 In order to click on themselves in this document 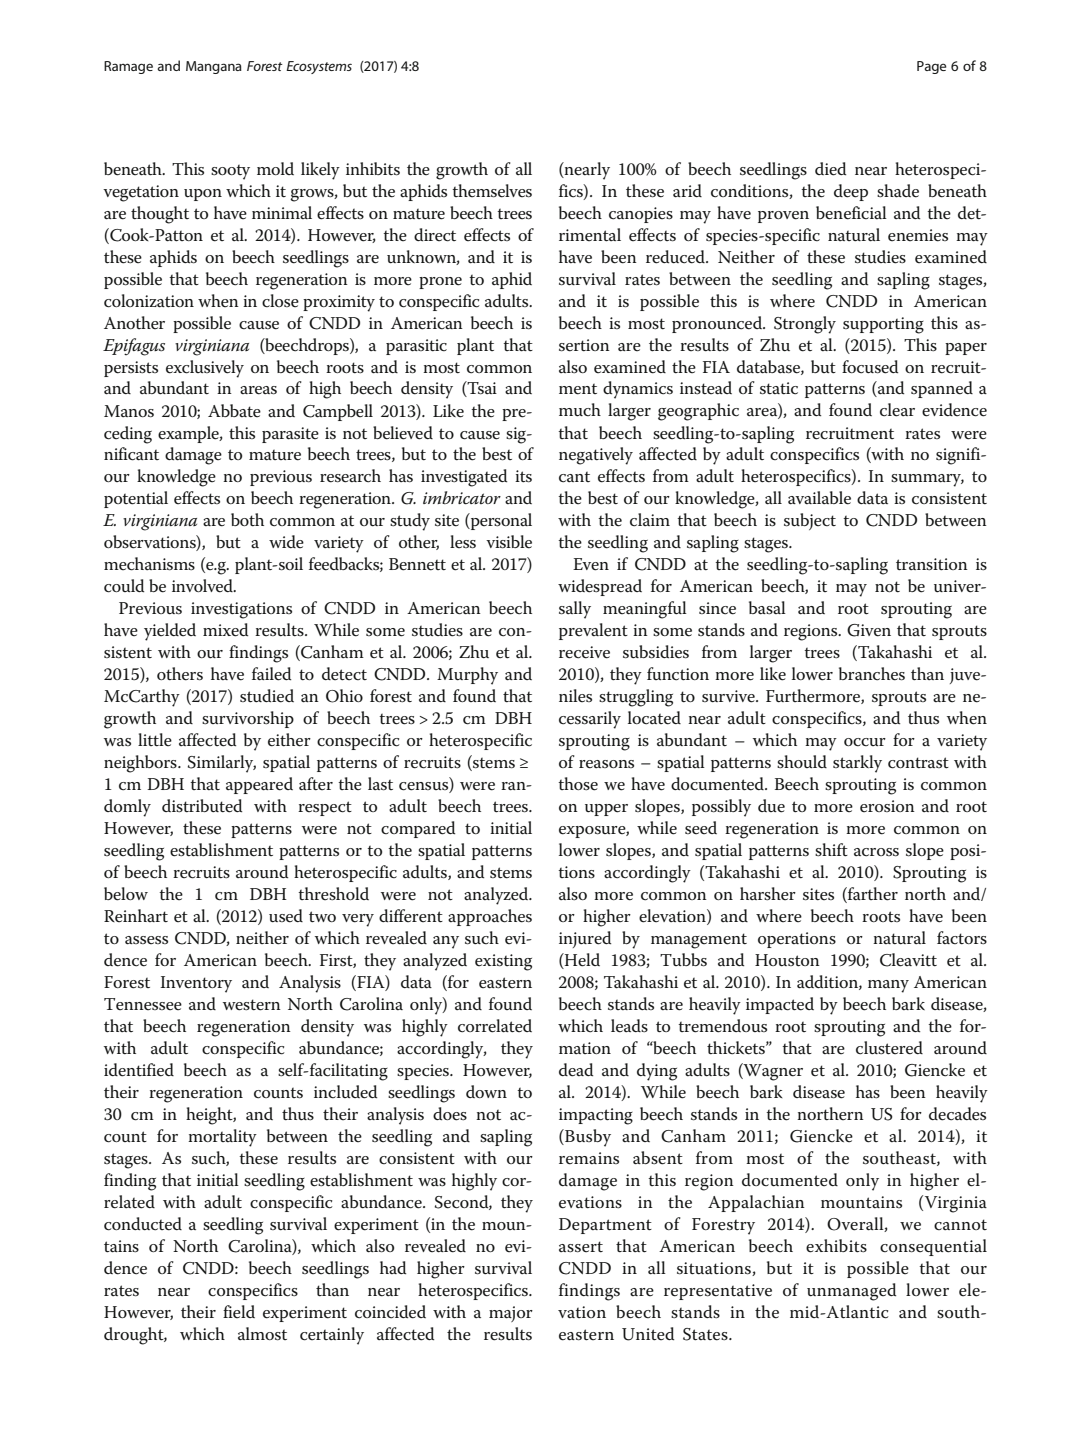, I will do `click(492, 191)`.
